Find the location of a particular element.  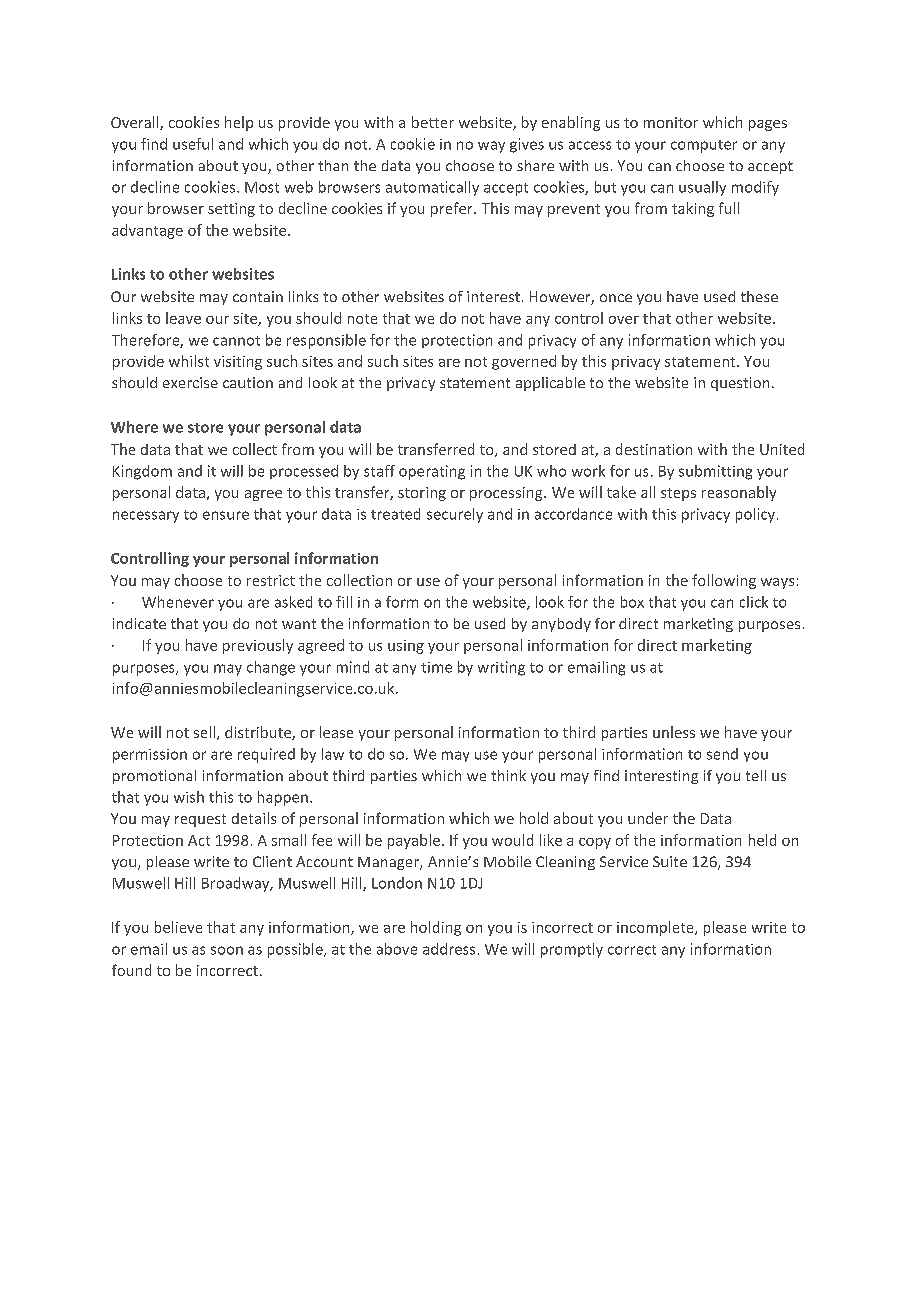

ensure is located at coordinates (226, 515).
